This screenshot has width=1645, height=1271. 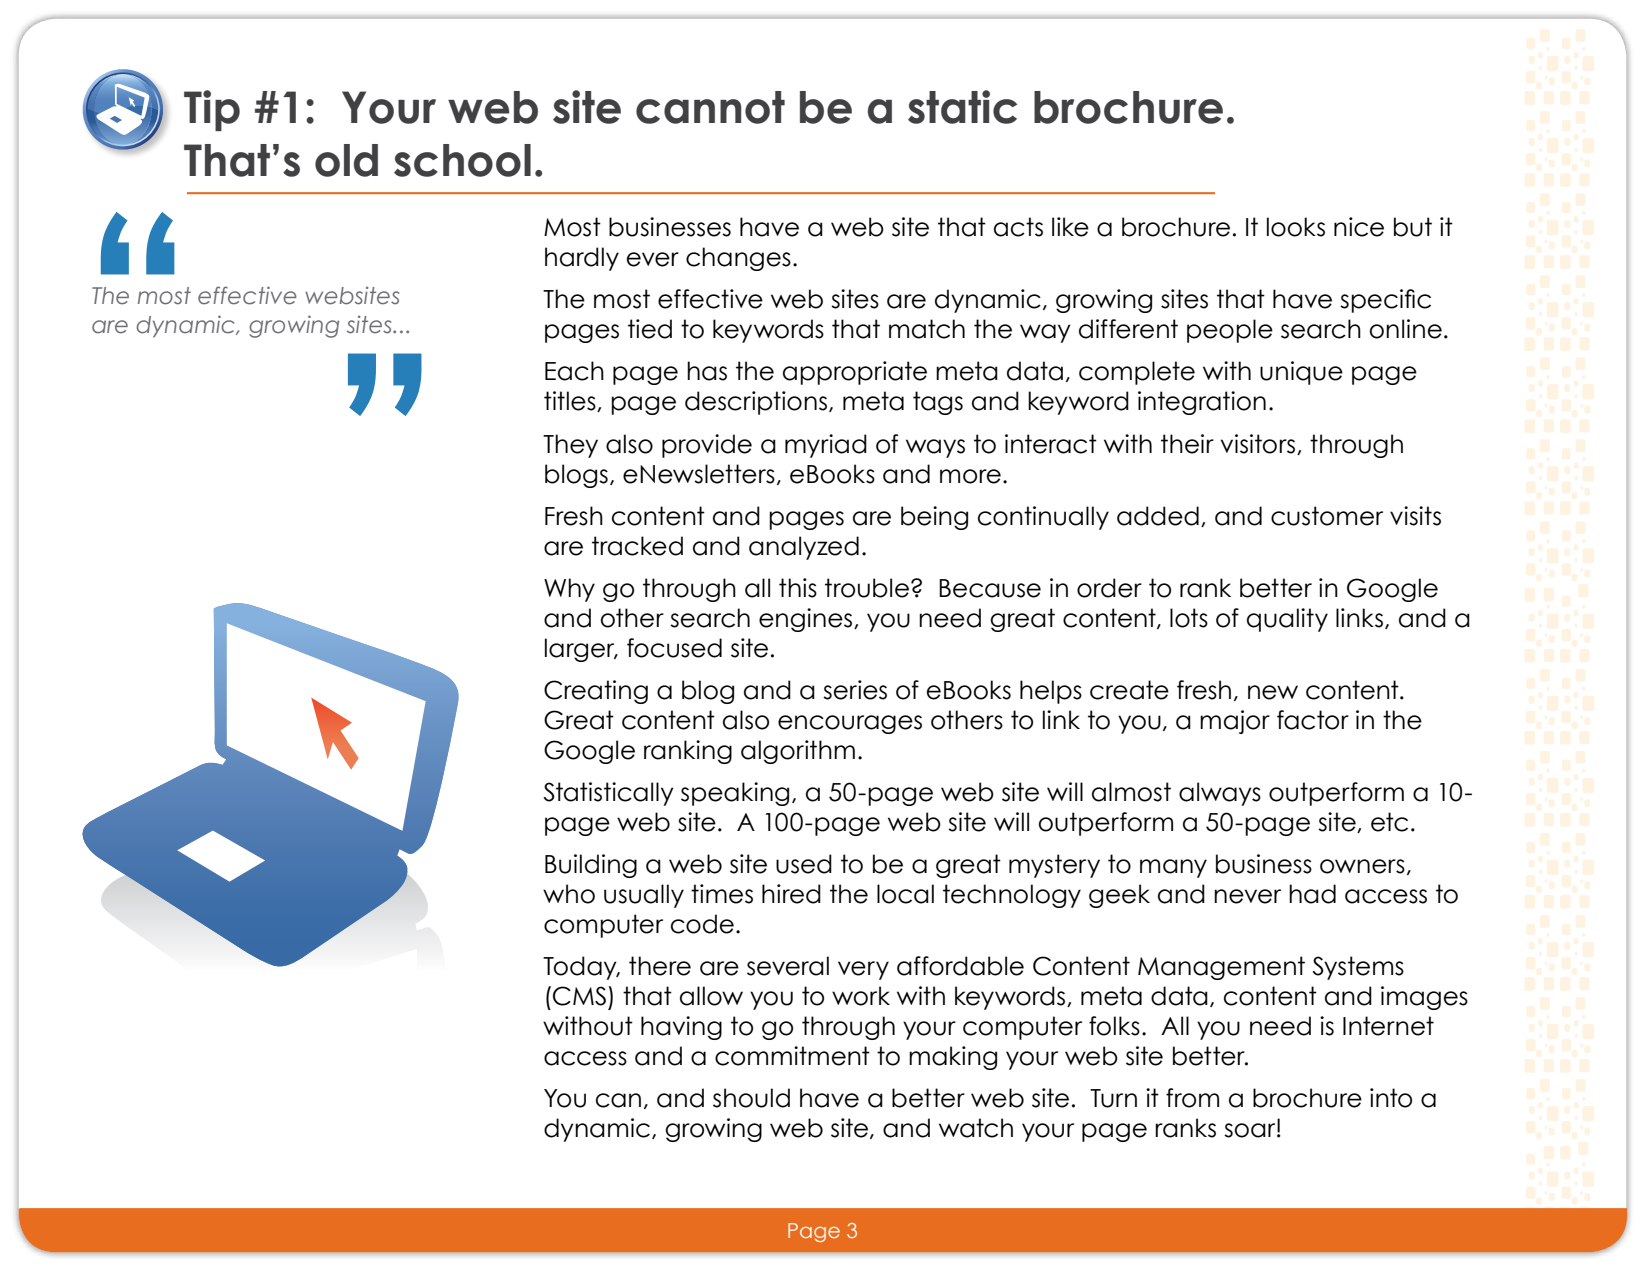 I want to click on growing, so click(x=294, y=326).
